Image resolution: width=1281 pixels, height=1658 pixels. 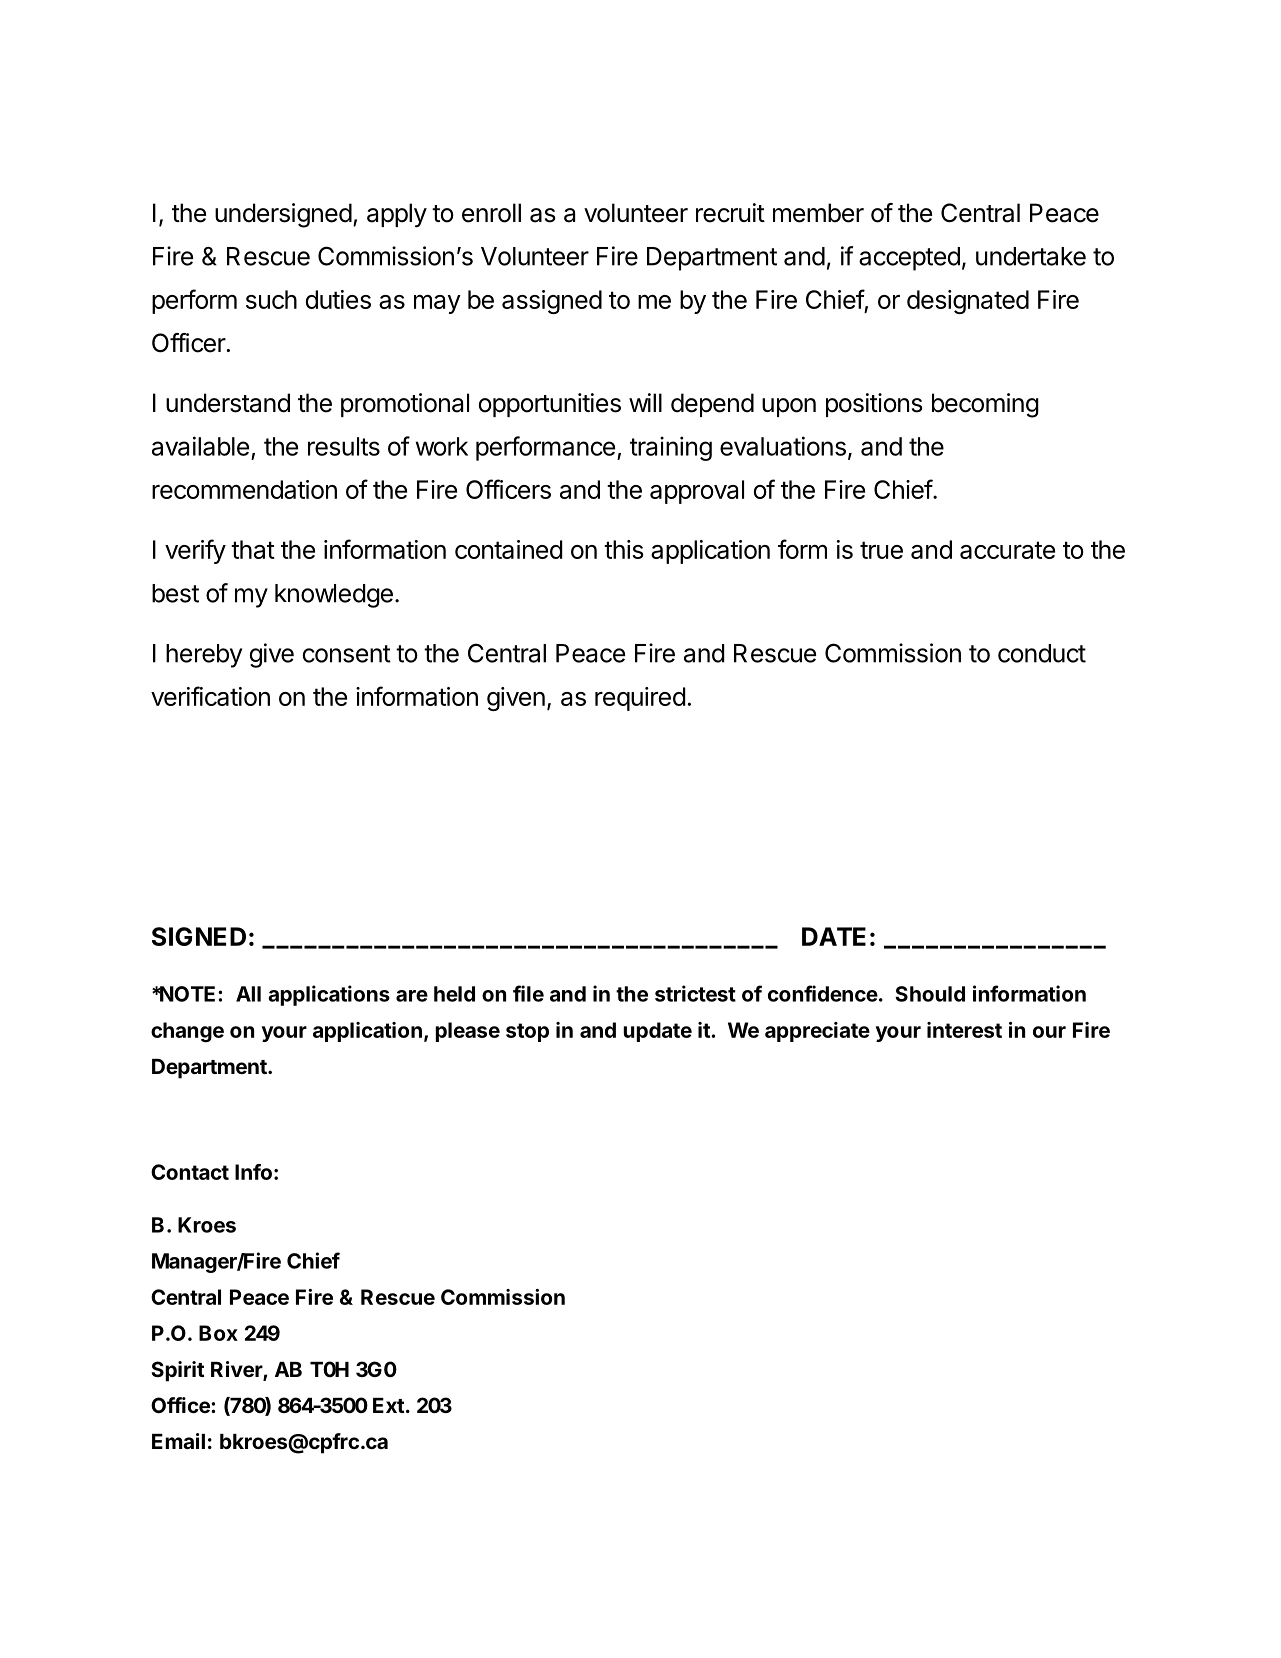 I want to click on conduct, so click(x=1042, y=653).
